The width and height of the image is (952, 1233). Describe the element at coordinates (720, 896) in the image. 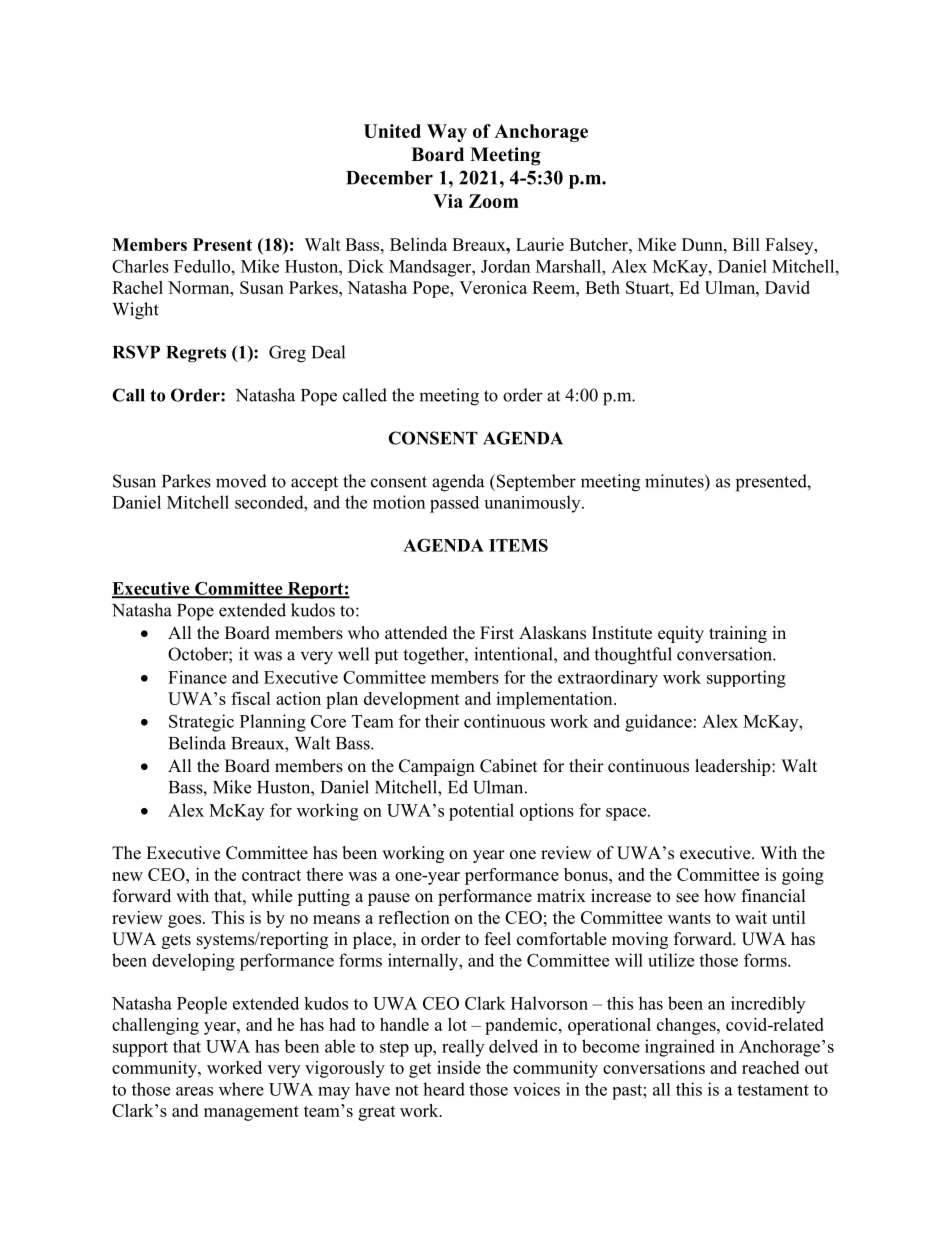

I see `how` at that location.
